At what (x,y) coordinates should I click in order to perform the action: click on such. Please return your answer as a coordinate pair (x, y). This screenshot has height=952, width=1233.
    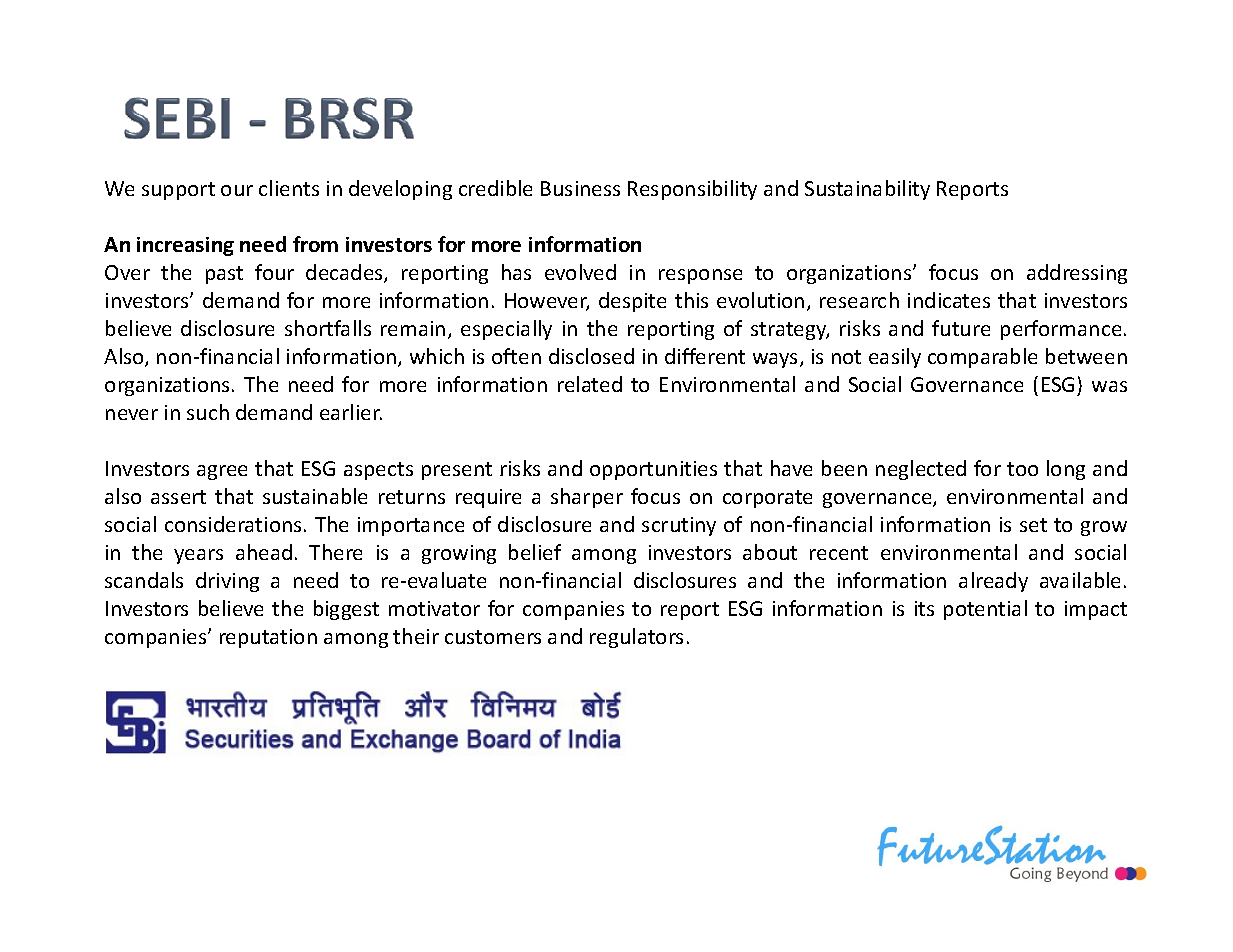
    Looking at the image, I should click on (208, 412).
